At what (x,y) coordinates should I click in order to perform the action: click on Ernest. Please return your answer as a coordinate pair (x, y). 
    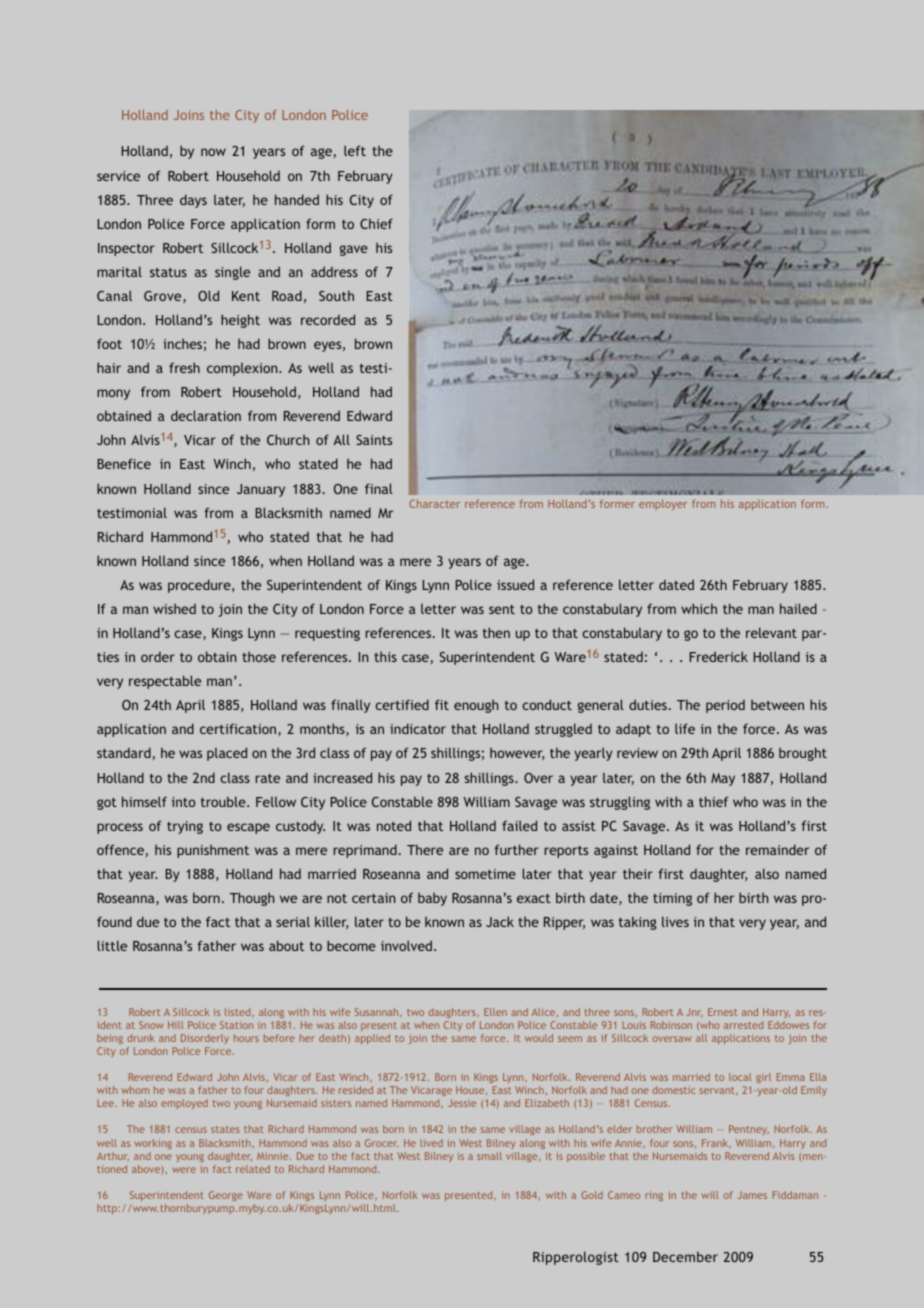
    Looking at the image, I should click on (723, 1012).
